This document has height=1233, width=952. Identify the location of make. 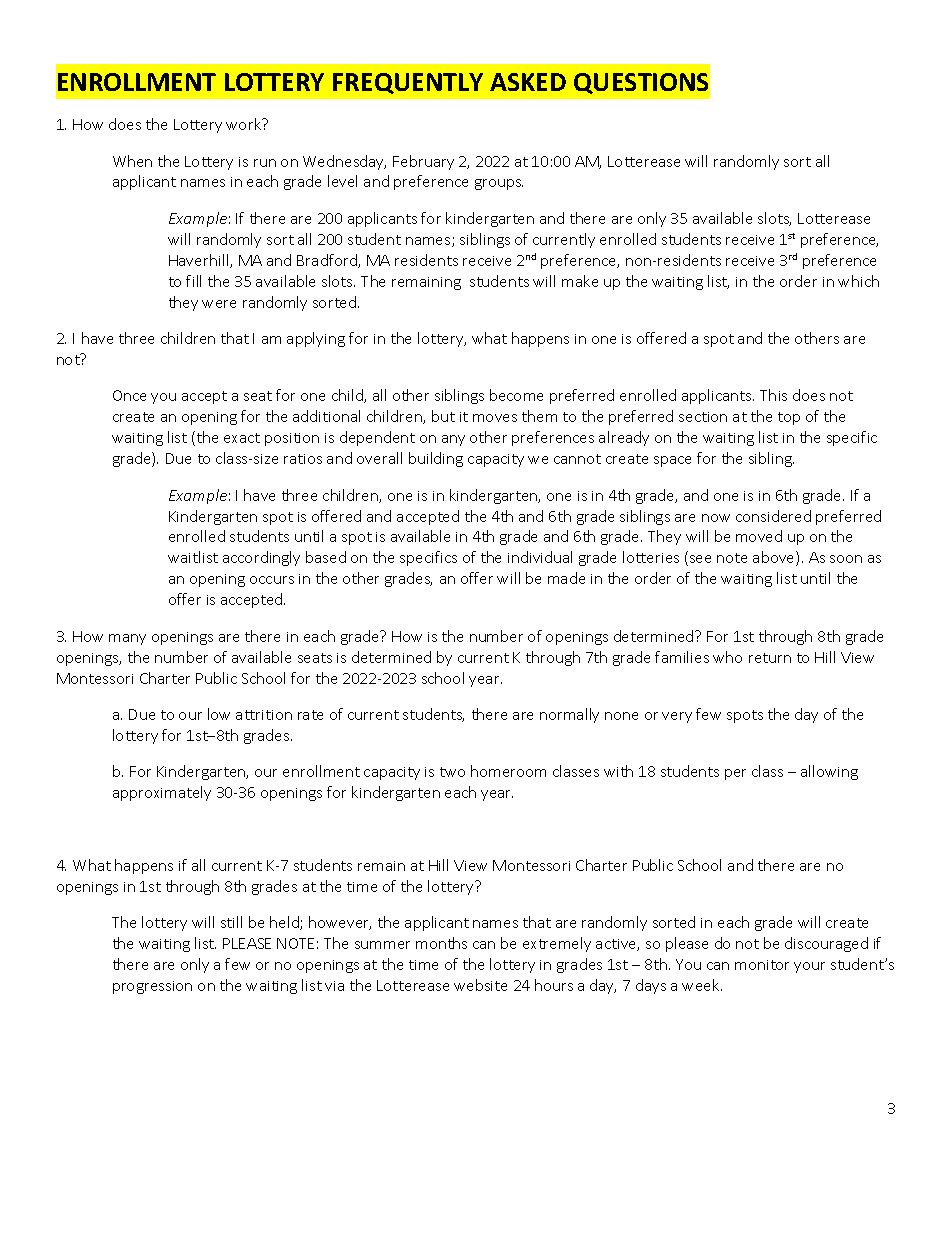
(580, 281).
